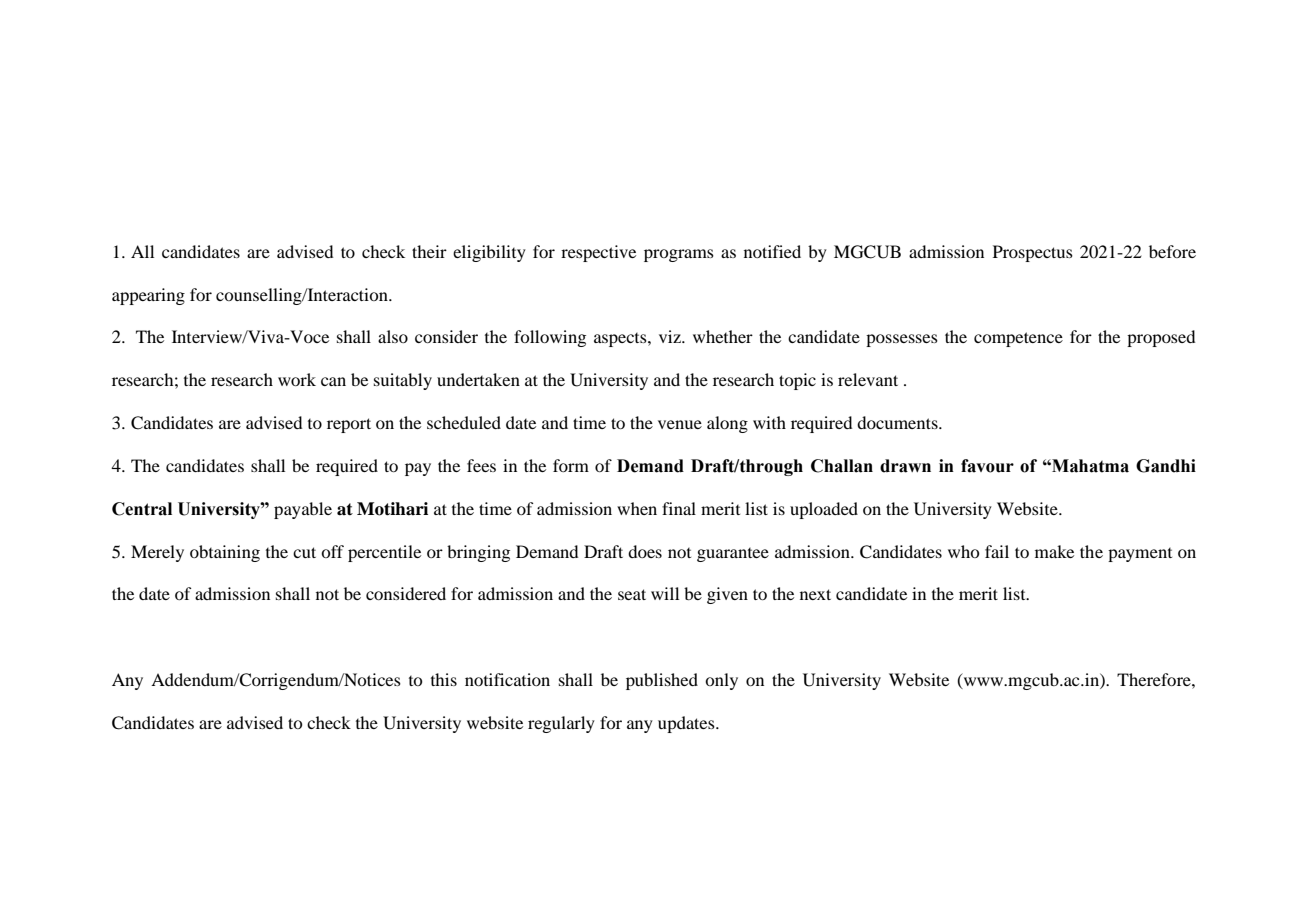 The image size is (1308, 924). I want to click on Prospectus, so click(1033, 253).
